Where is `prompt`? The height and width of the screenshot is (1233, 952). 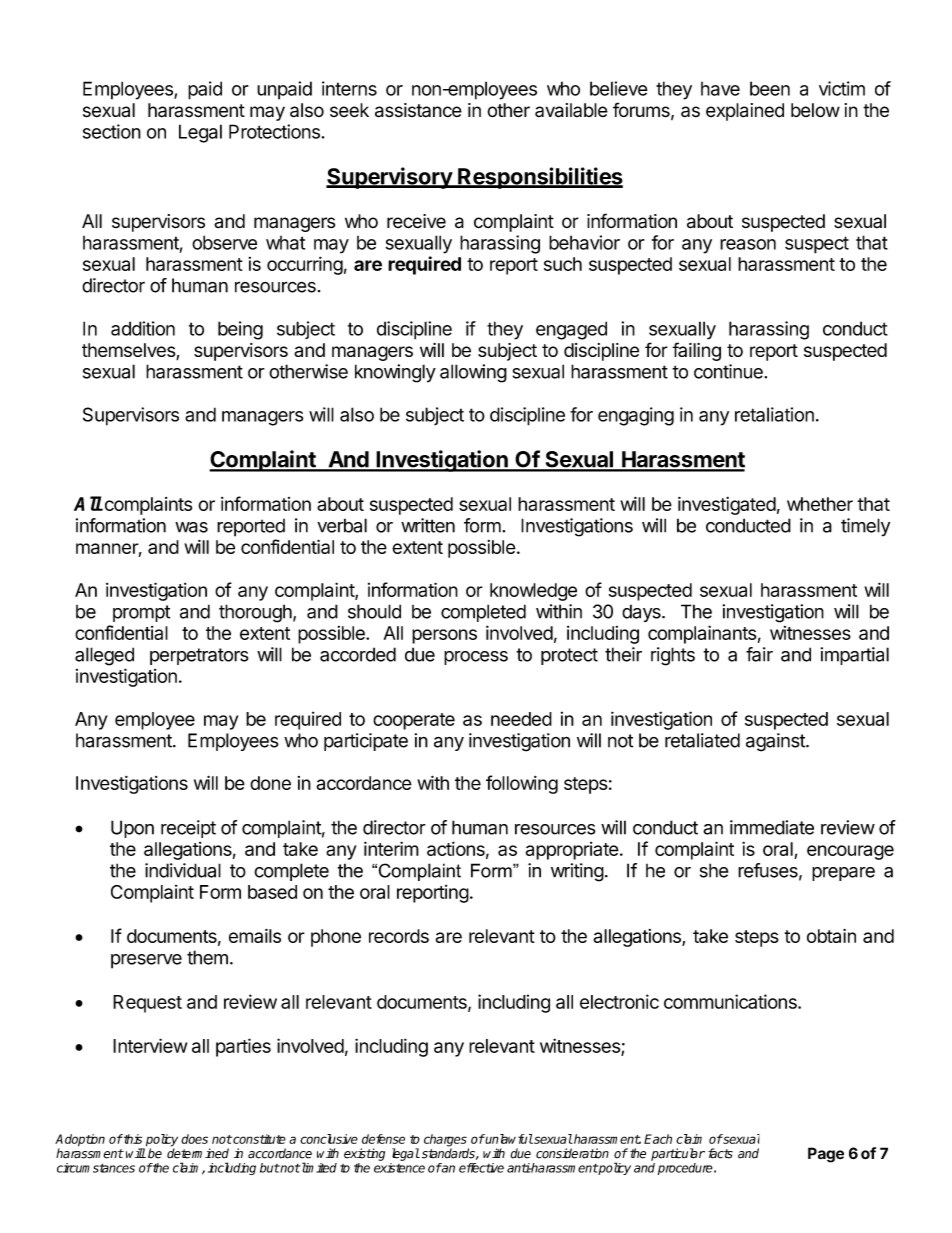
prompt is located at coordinates (141, 613).
